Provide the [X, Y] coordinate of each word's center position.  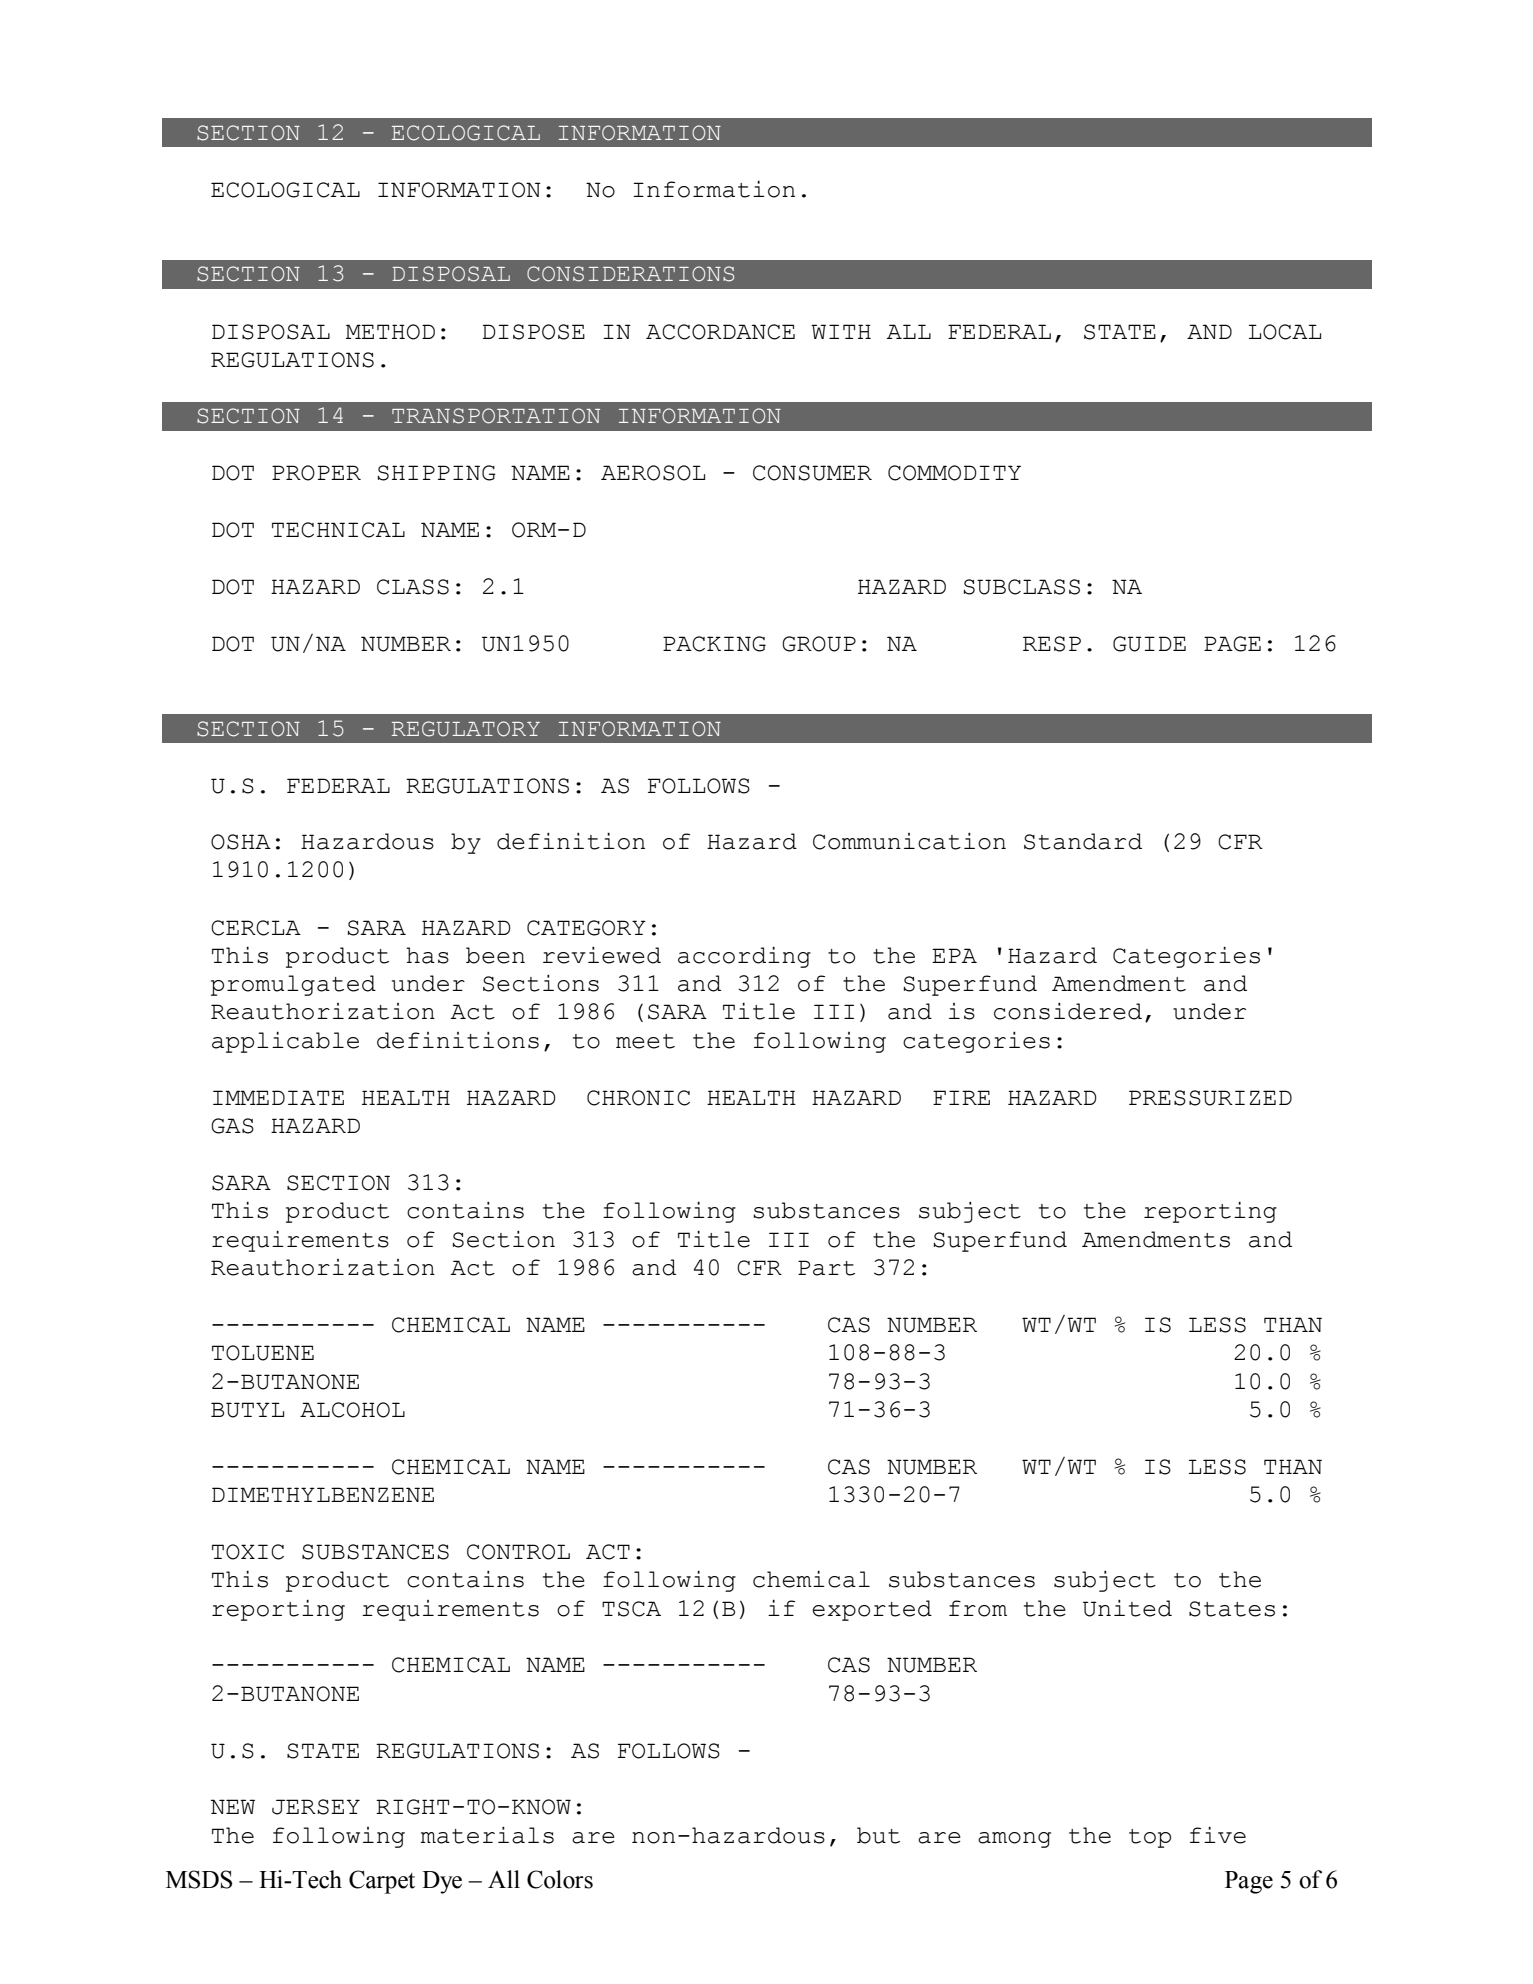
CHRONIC [638, 1098]
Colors [560, 1879]
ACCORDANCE [720, 332]
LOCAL [1285, 332]
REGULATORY [466, 729]
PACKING [714, 644]
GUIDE [1149, 644]
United [1127, 1608]
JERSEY [316, 1807]
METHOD [390, 332]
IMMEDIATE [278, 1097]
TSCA [631, 1609]
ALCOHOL [352, 1410]
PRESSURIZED [1210, 1098]
